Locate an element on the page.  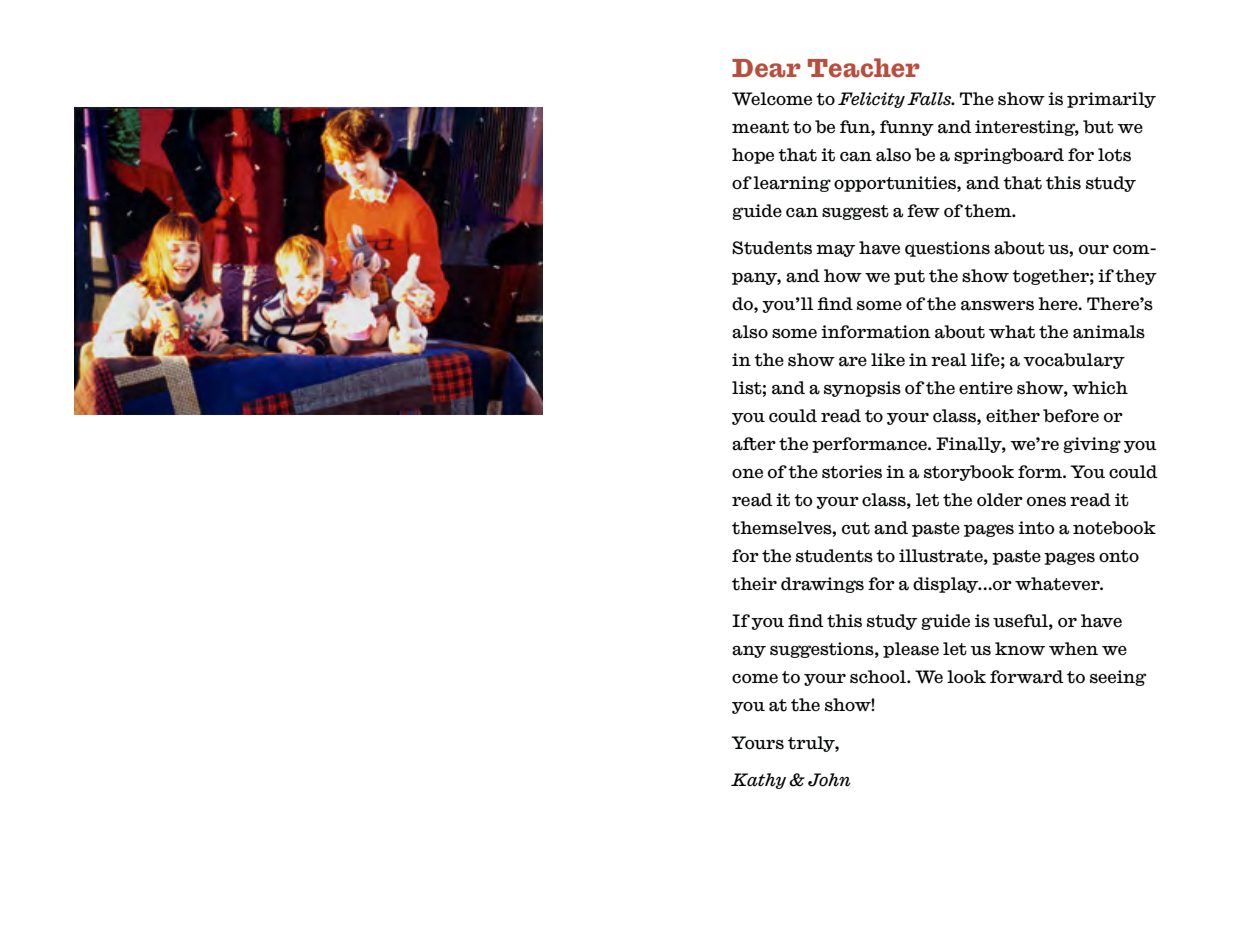
onto is located at coordinates (1119, 556).
